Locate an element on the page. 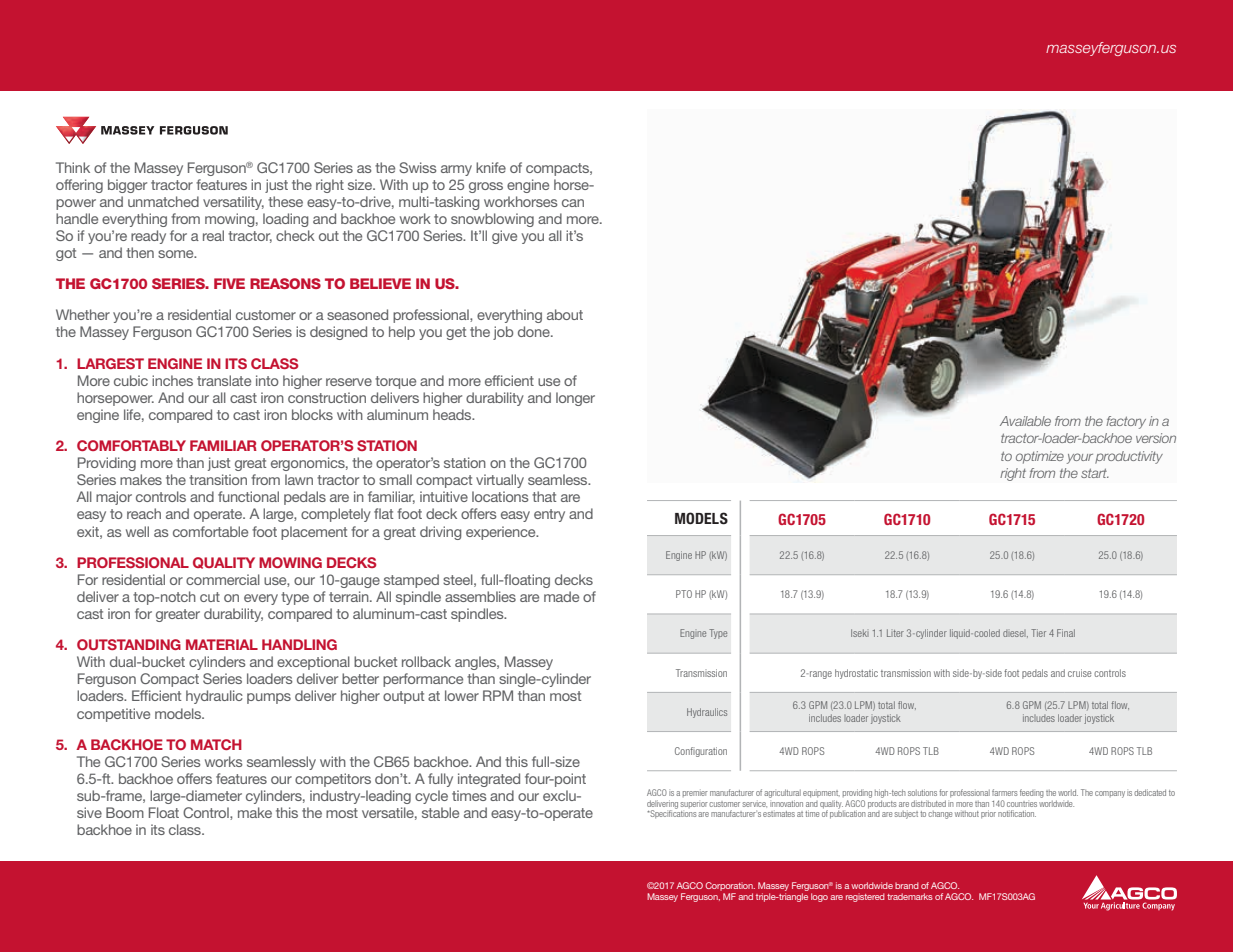 The image size is (1233, 952). start is located at coordinates (1095, 473).
